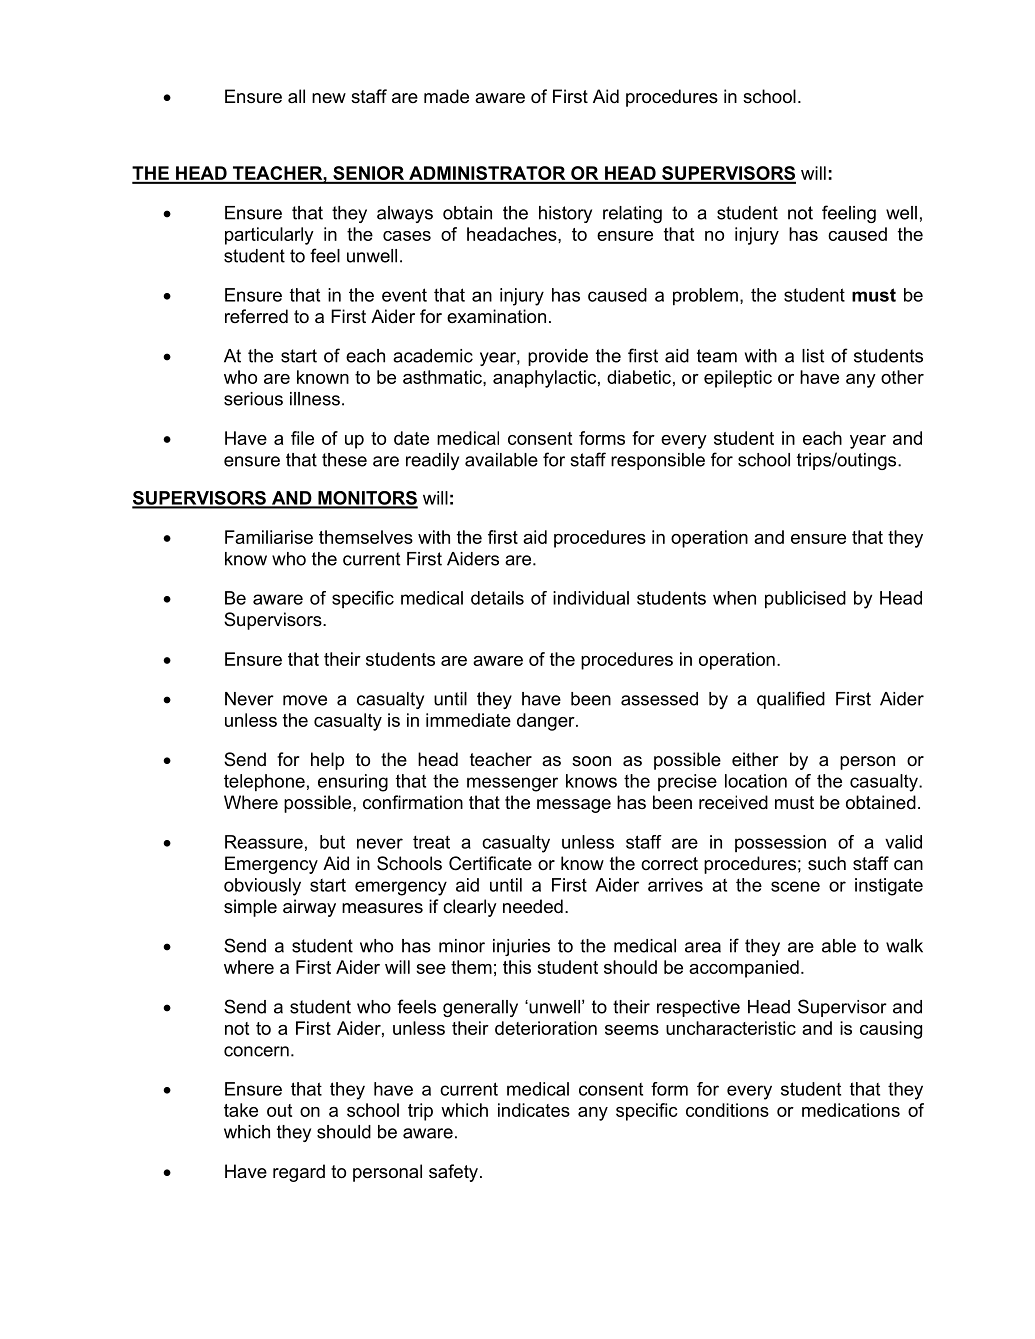 The height and width of the screenshot is (1339, 1035). I want to click on regard, so click(299, 1173).
